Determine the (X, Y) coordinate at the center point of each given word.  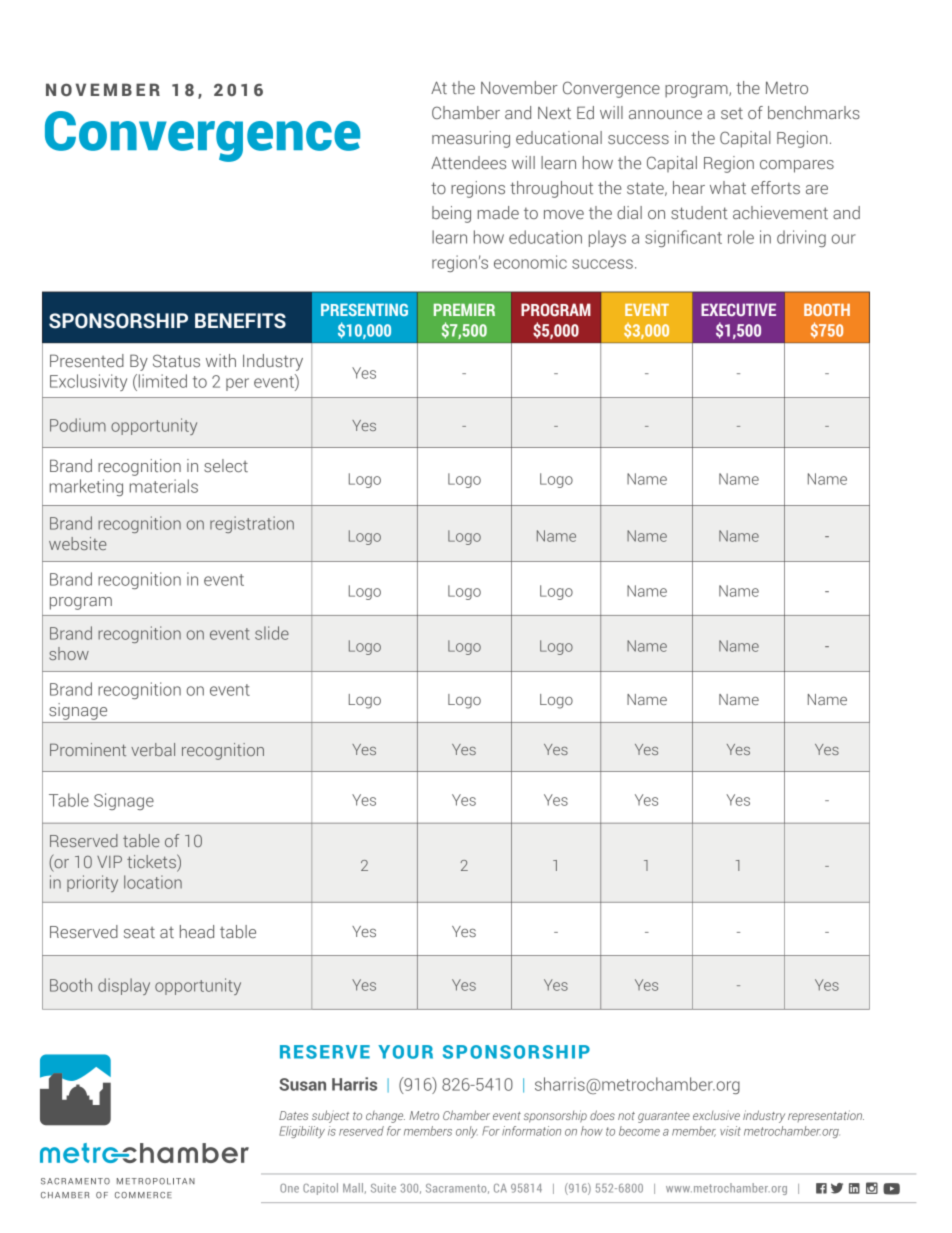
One (289, 1188)
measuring (471, 139)
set (732, 113)
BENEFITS (240, 321)
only (467, 1132)
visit (730, 1131)
